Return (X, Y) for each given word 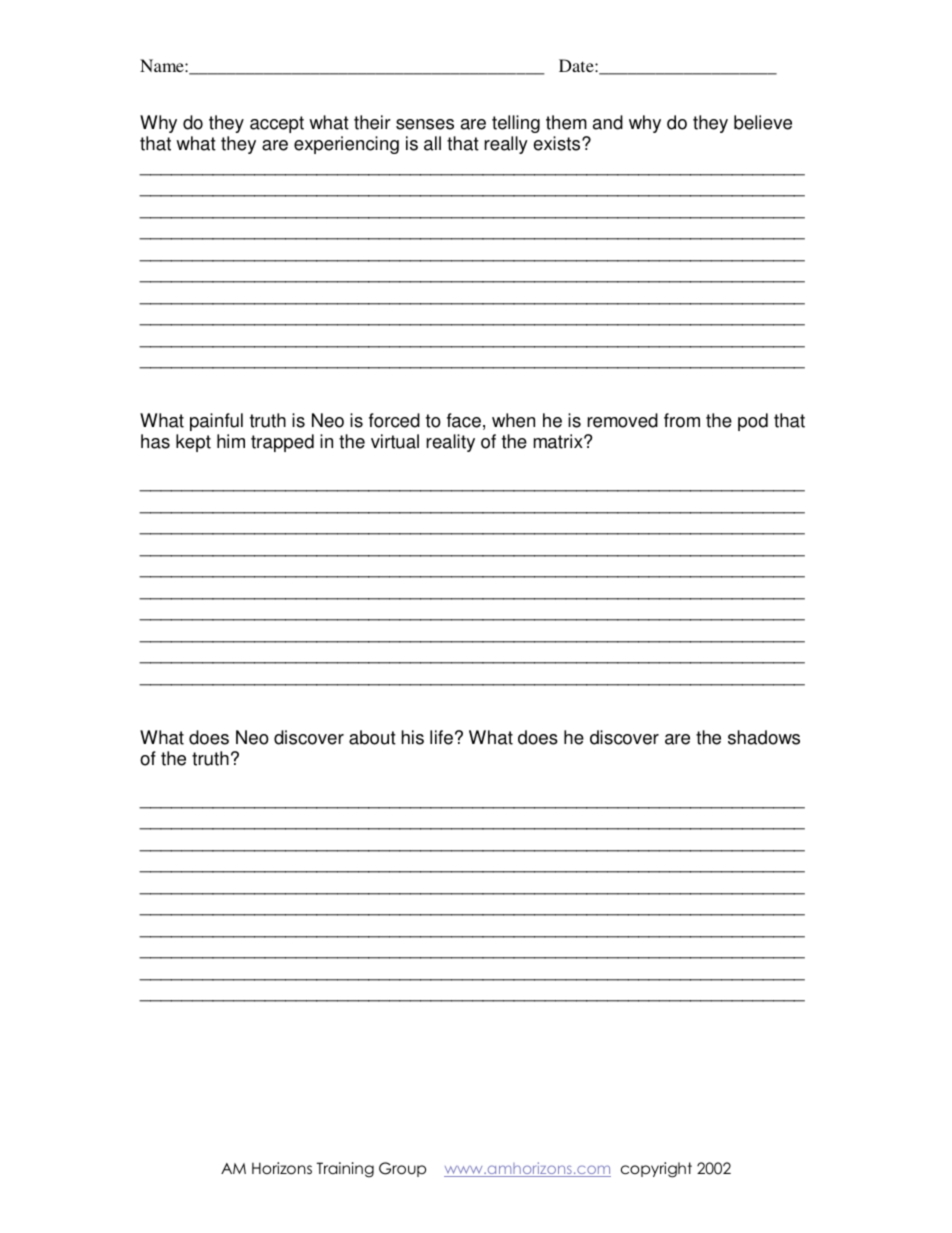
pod (753, 422)
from (682, 420)
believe (763, 122)
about (372, 737)
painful (216, 422)
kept (193, 443)
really (506, 145)
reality (450, 443)
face (464, 420)
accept (277, 124)
